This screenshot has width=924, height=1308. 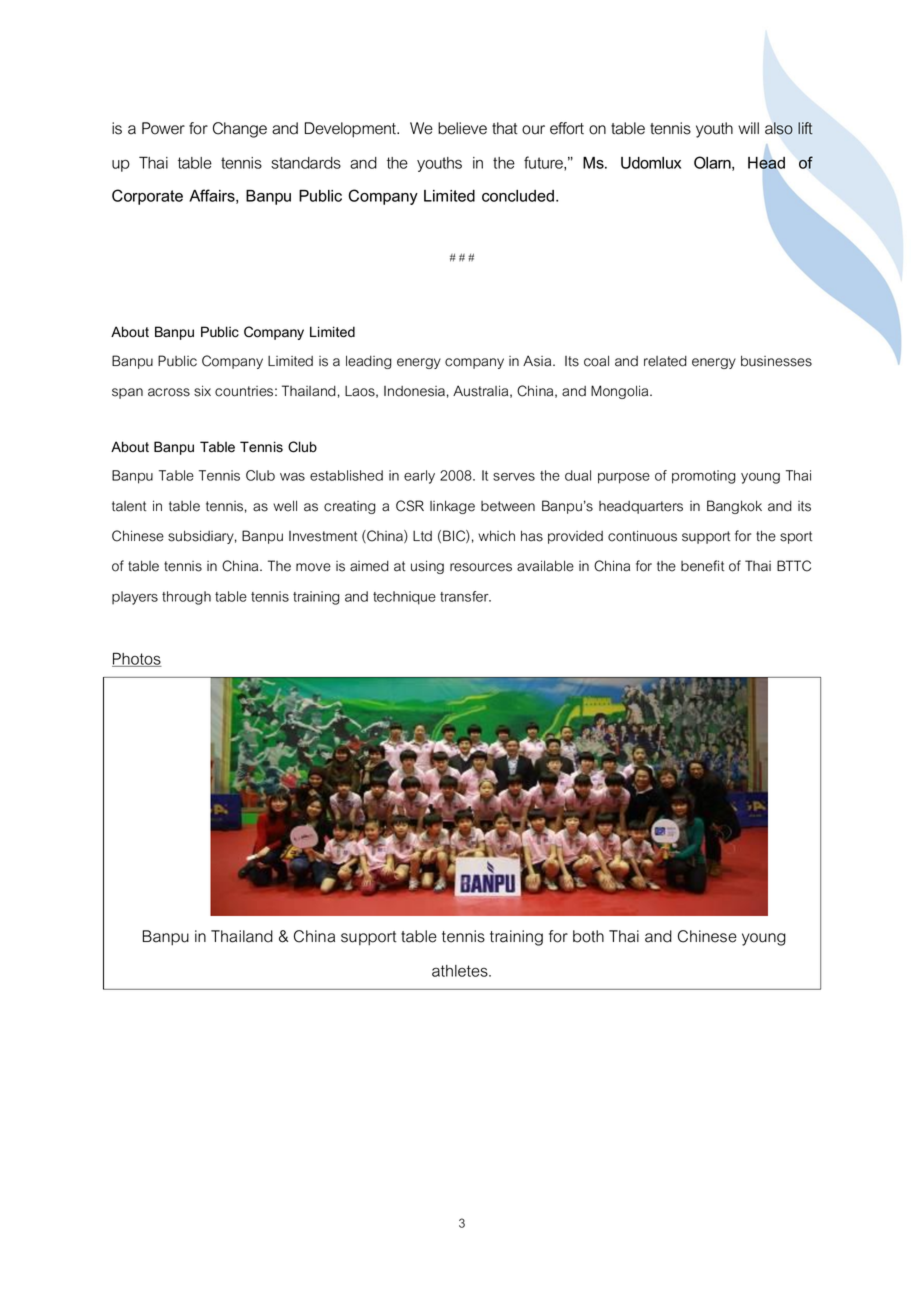 What do you see at coordinates (461, 971) in the screenshot?
I see `athletes` at bounding box center [461, 971].
